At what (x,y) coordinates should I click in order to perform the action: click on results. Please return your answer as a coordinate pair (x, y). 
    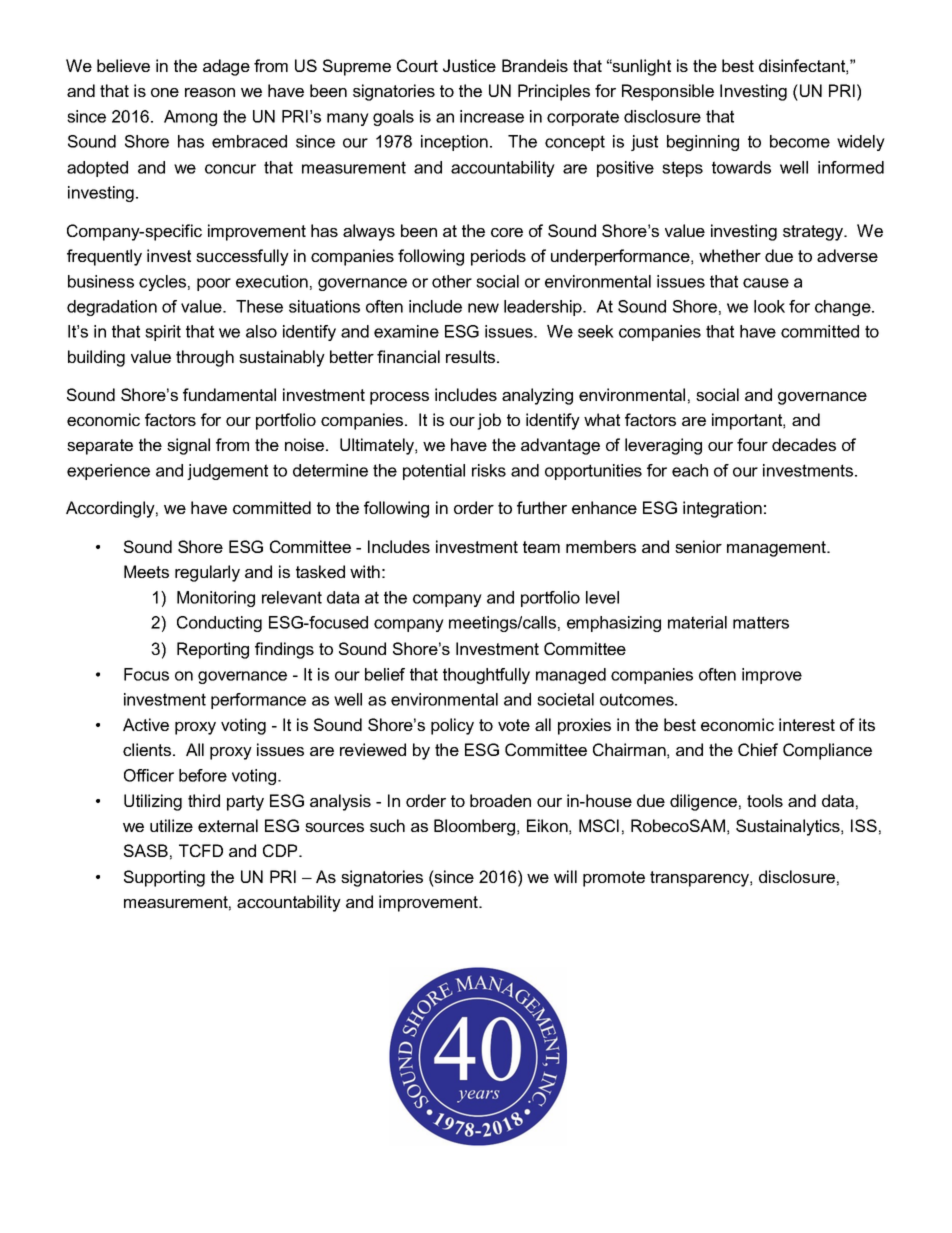
    Looking at the image, I should click on (472, 356).
